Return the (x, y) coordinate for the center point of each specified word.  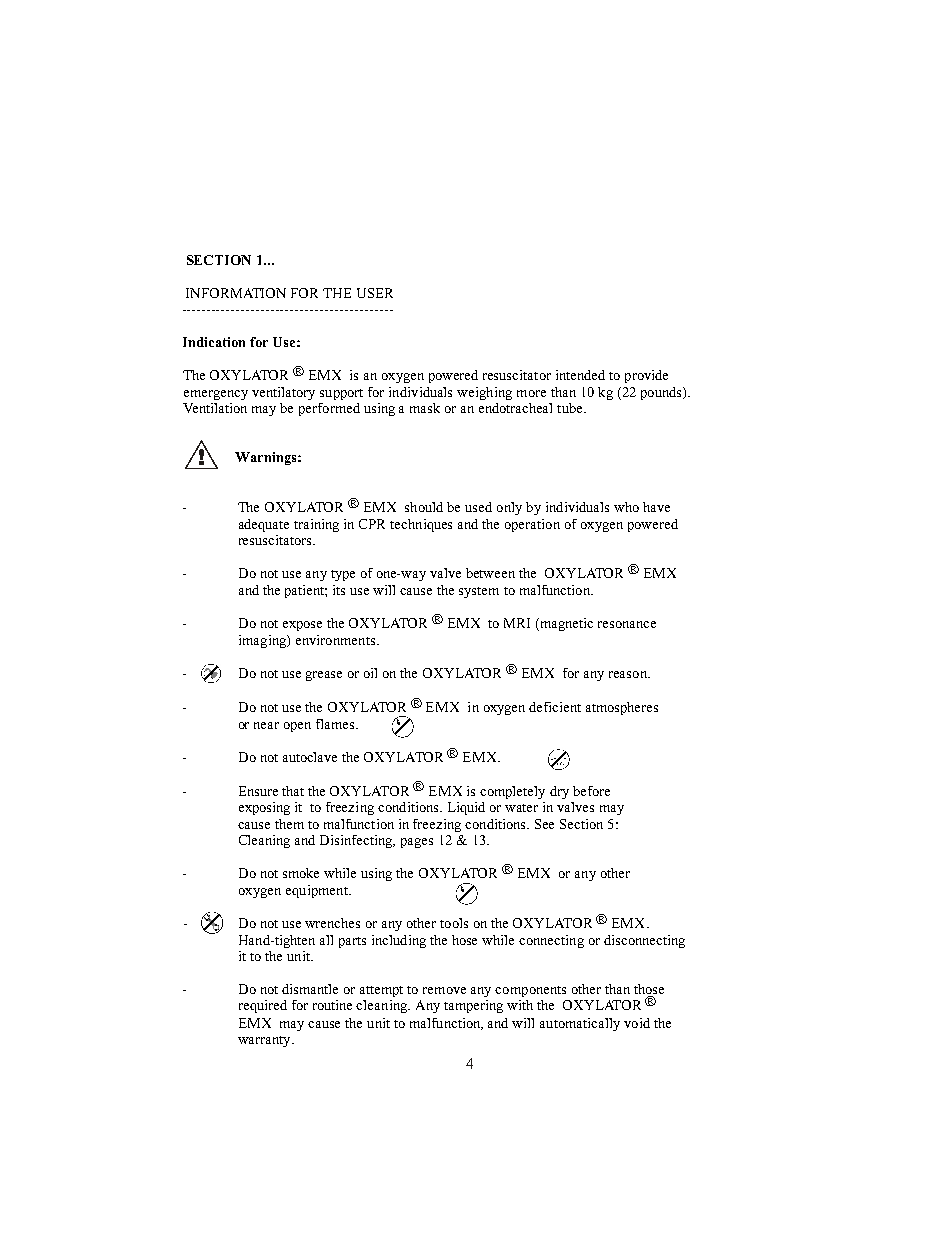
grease (324, 676)
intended (580, 375)
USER (375, 293)
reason (629, 674)
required (263, 1006)
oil (370, 673)
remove (444, 990)
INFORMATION (236, 293)
